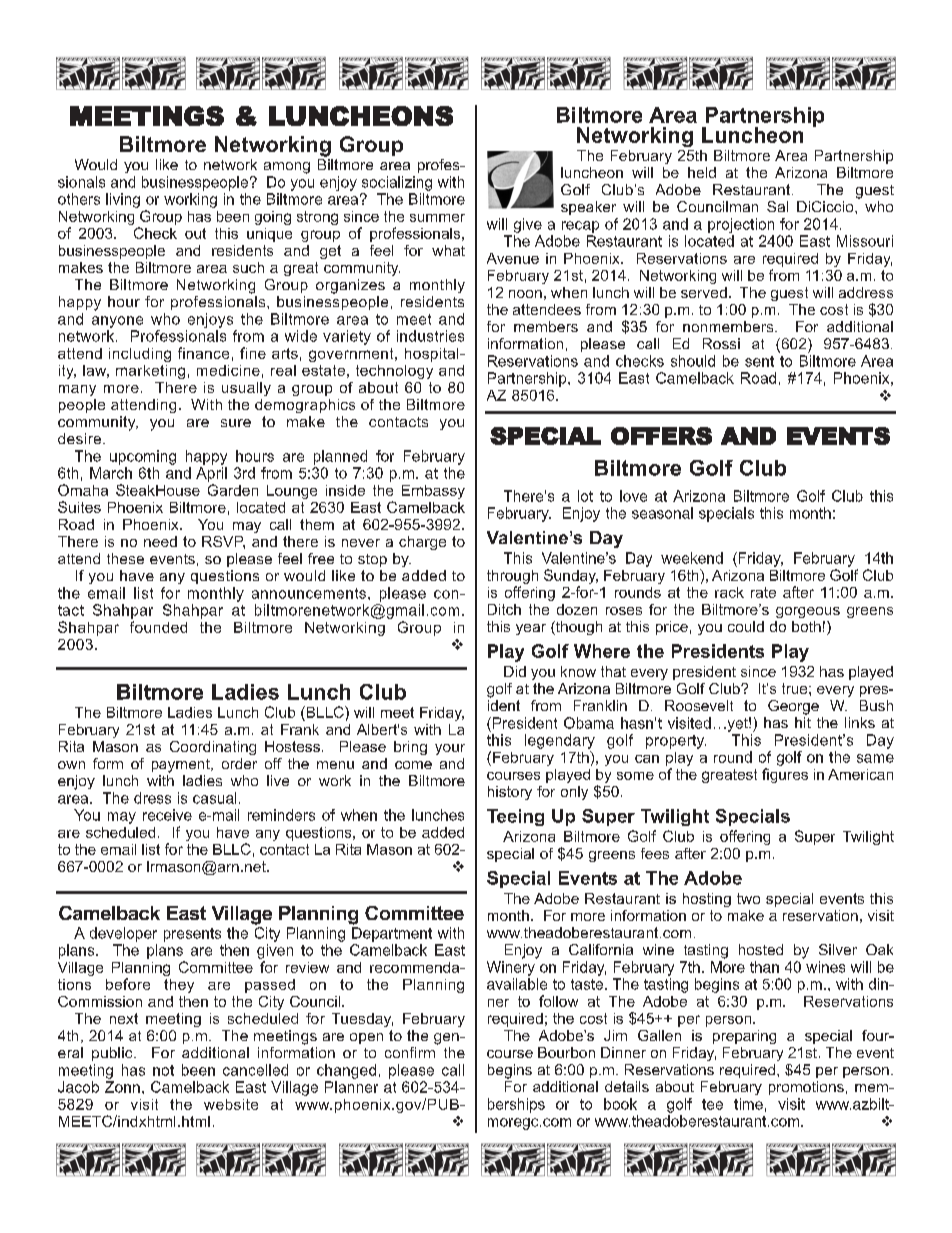 The image size is (952, 1233). What do you see at coordinates (515, 817) in the image?
I see `Teeing` at bounding box center [515, 817].
